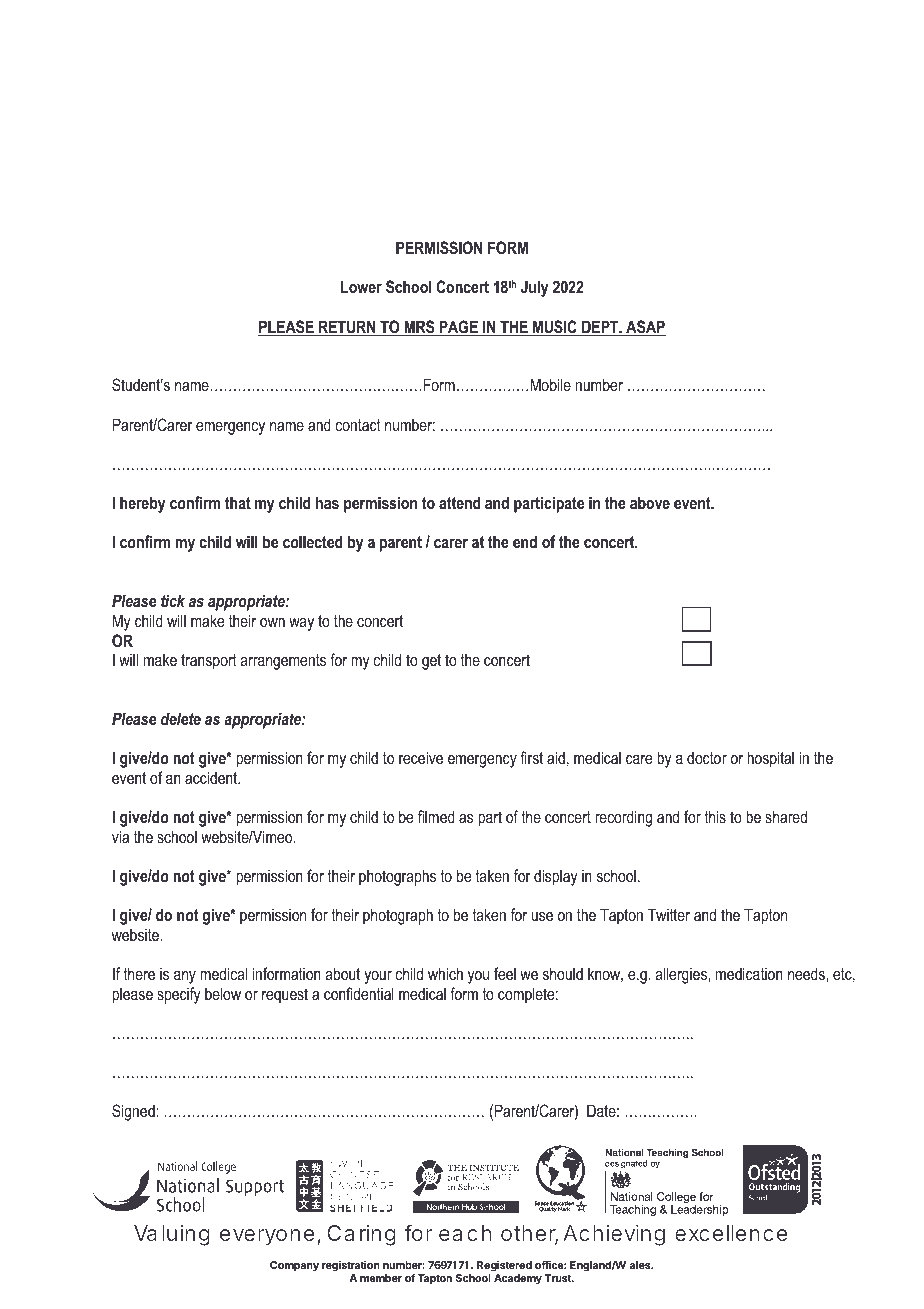 The image size is (924, 1309). I want to click on medication, so click(749, 973).
